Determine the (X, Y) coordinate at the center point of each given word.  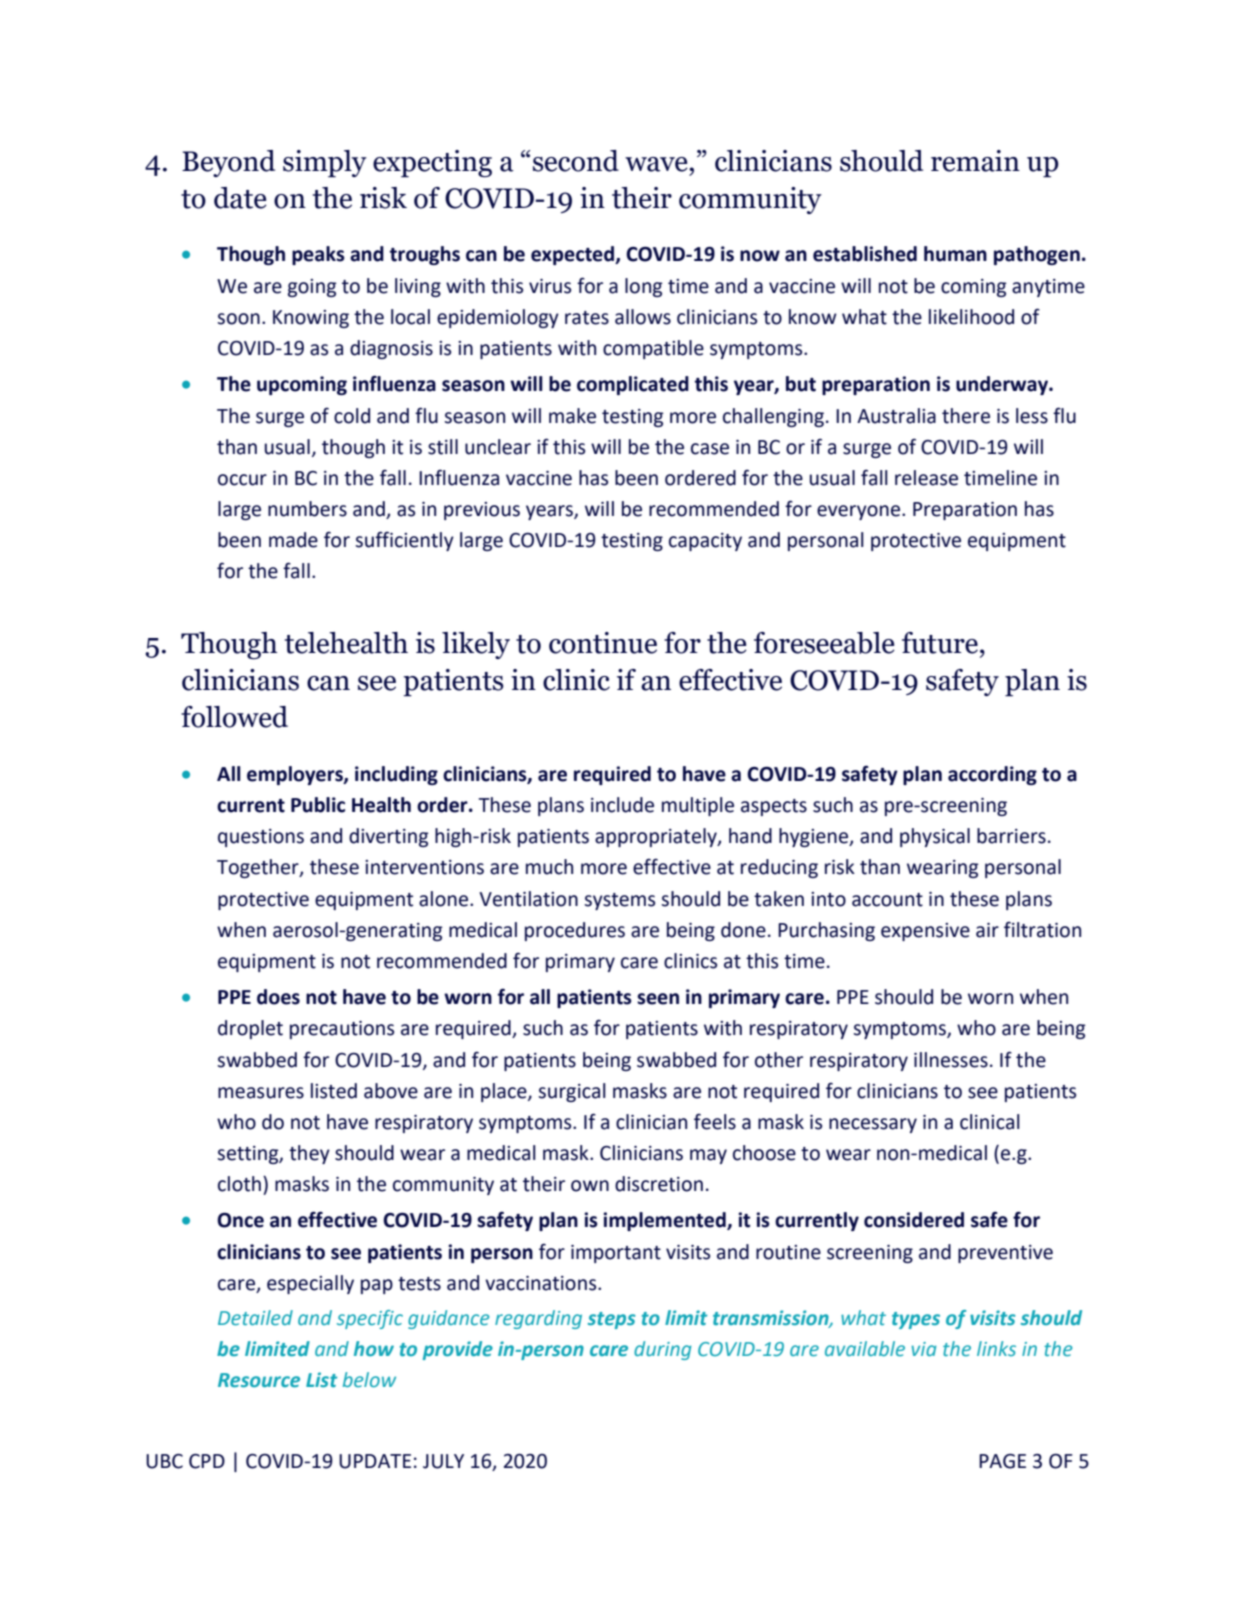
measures (261, 1093)
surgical (572, 1092)
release (926, 478)
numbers (307, 509)
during (662, 1350)
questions (261, 838)
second (576, 161)
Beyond (228, 163)
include (622, 805)
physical (935, 837)
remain (975, 161)
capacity (705, 542)
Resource (259, 1380)
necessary (873, 1125)
